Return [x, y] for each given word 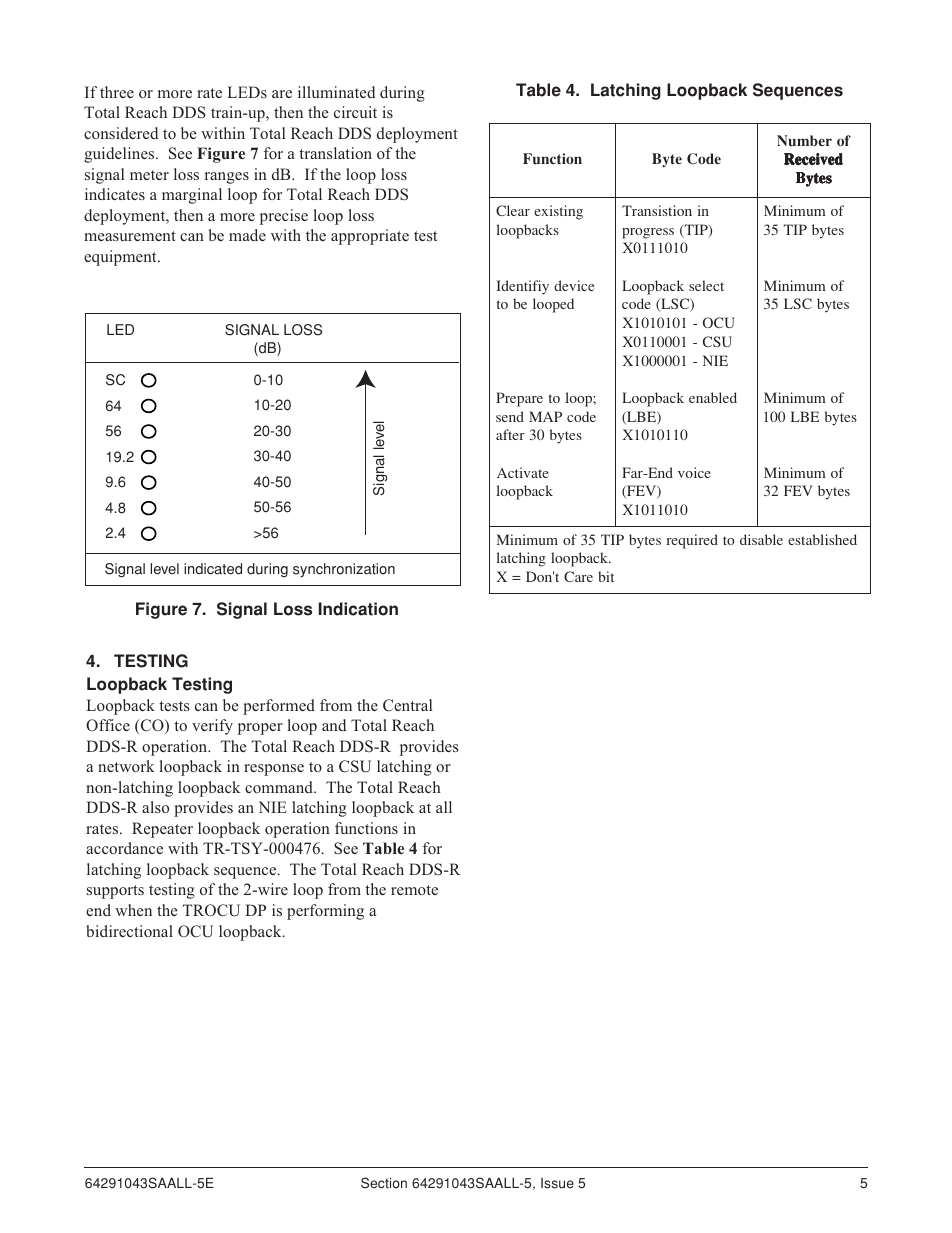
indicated [213, 569]
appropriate [370, 237]
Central [408, 705]
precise [284, 217]
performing [325, 912]
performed [279, 707]
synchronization [344, 570]
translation [335, 153]
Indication [358, 609]
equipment [121, 258]
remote [414, 890]
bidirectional [129, 931]
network [126, 766]
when [133, 910]
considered [121, 133]
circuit [355, 112]
